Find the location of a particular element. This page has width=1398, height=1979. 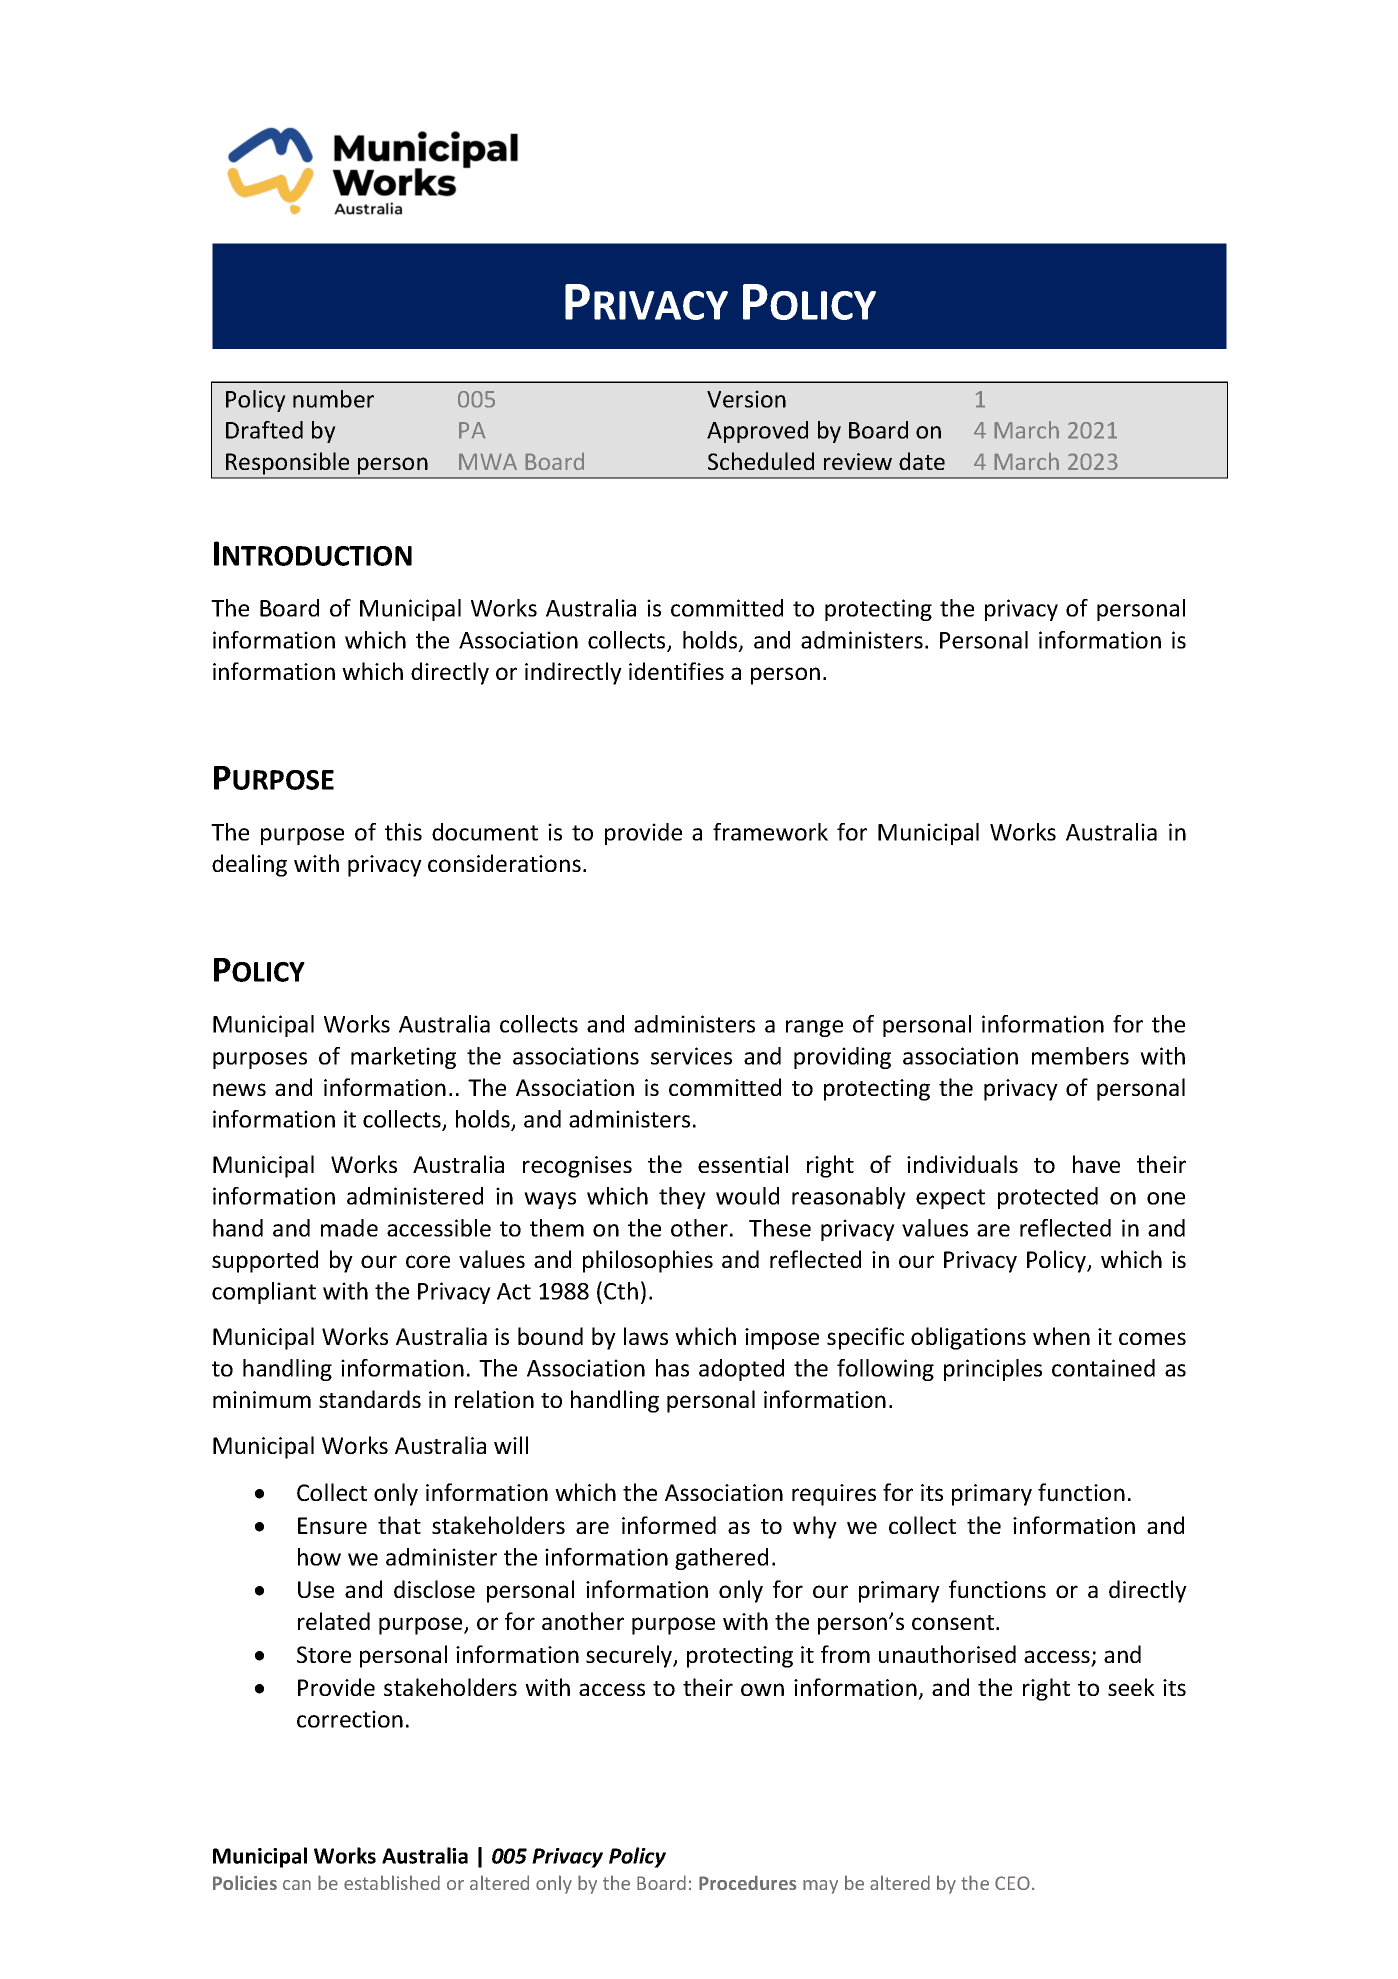

framework is located at coordinates (770, 832).
